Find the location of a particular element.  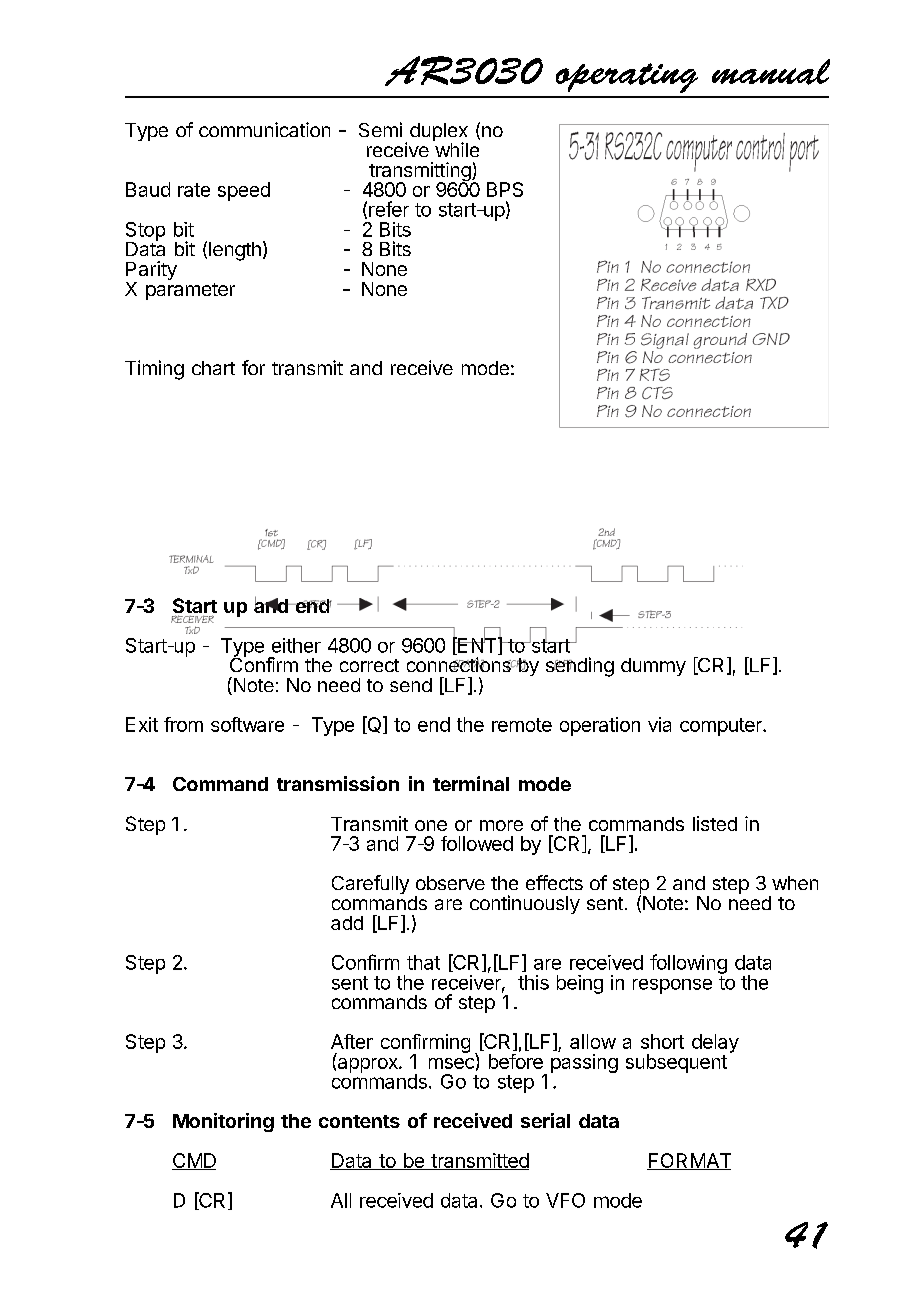

following is located at coordinates (688, 964).
